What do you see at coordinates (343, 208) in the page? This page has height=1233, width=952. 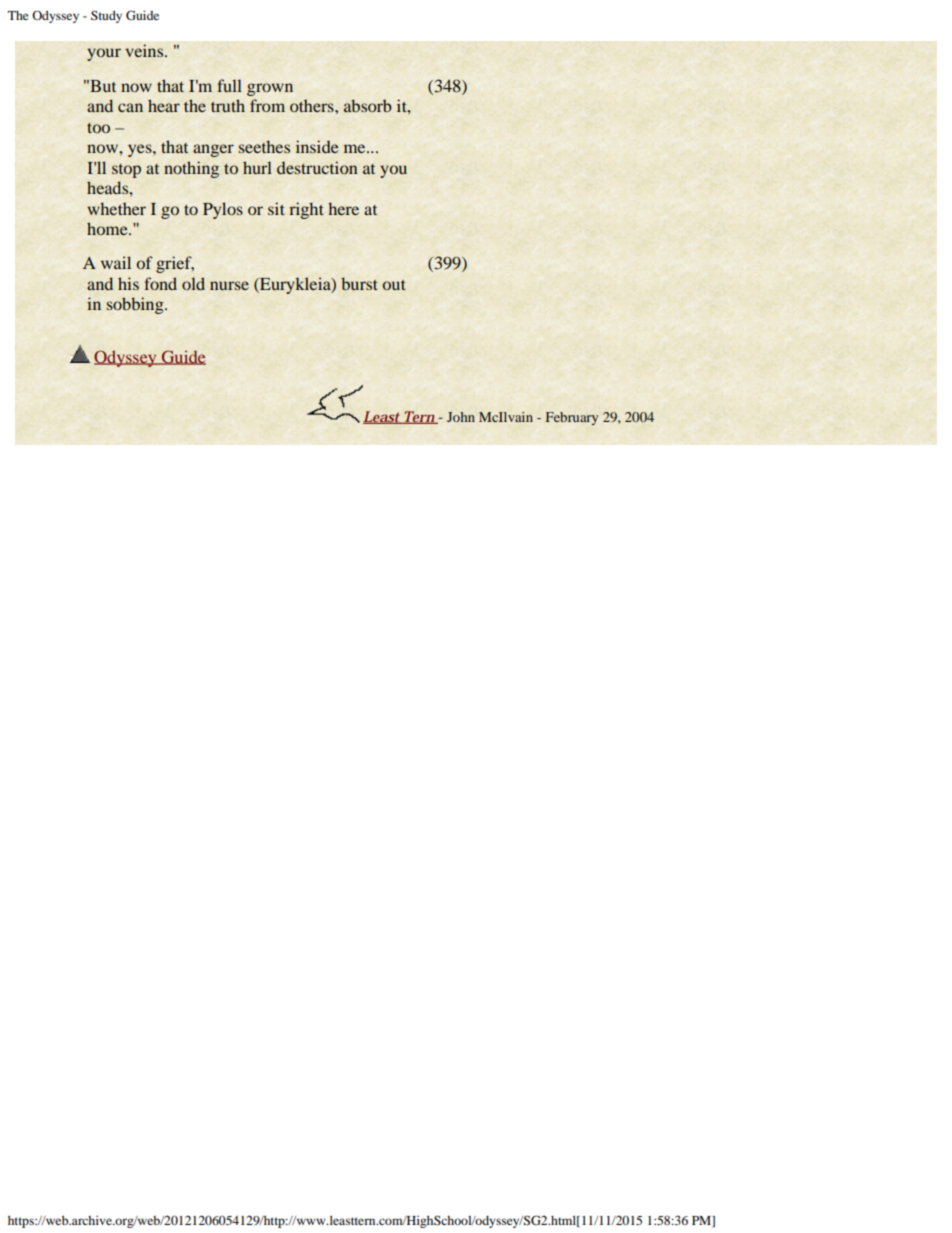 I see `here` at bounding box center [343, 208].
